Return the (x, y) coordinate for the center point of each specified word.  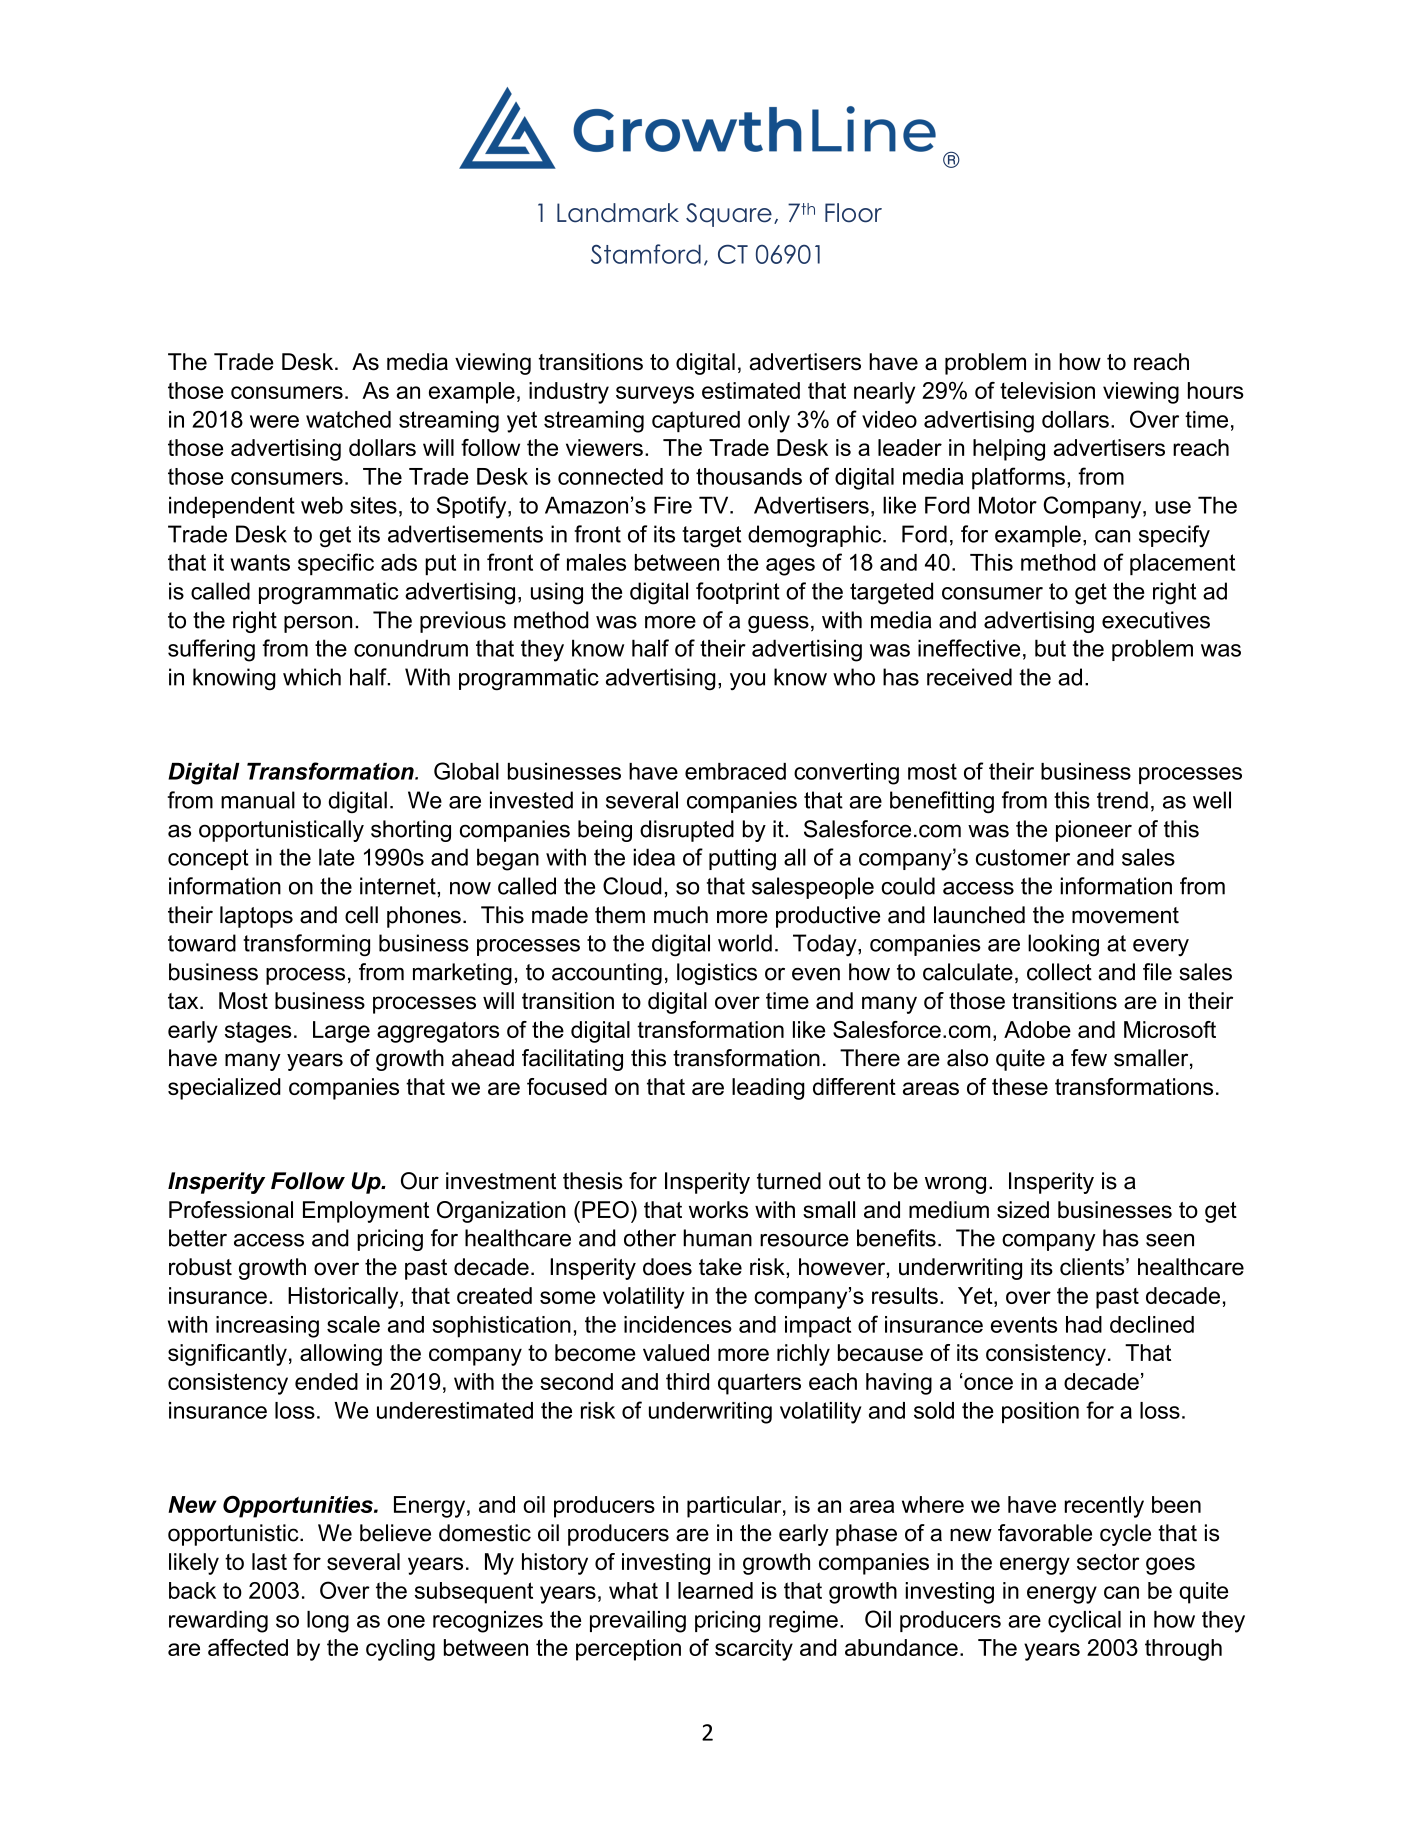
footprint (738, 593)
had (1084, 1324)
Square (729, 215)
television (1047, 390)
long (328, 1622)
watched (348, 419)
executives (1156, 620)
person (318, 624)
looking (1063, 945)
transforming (306, 945)
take (720, 1267)
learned (715, 1590)
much (681, 915)
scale (353, 1324)
